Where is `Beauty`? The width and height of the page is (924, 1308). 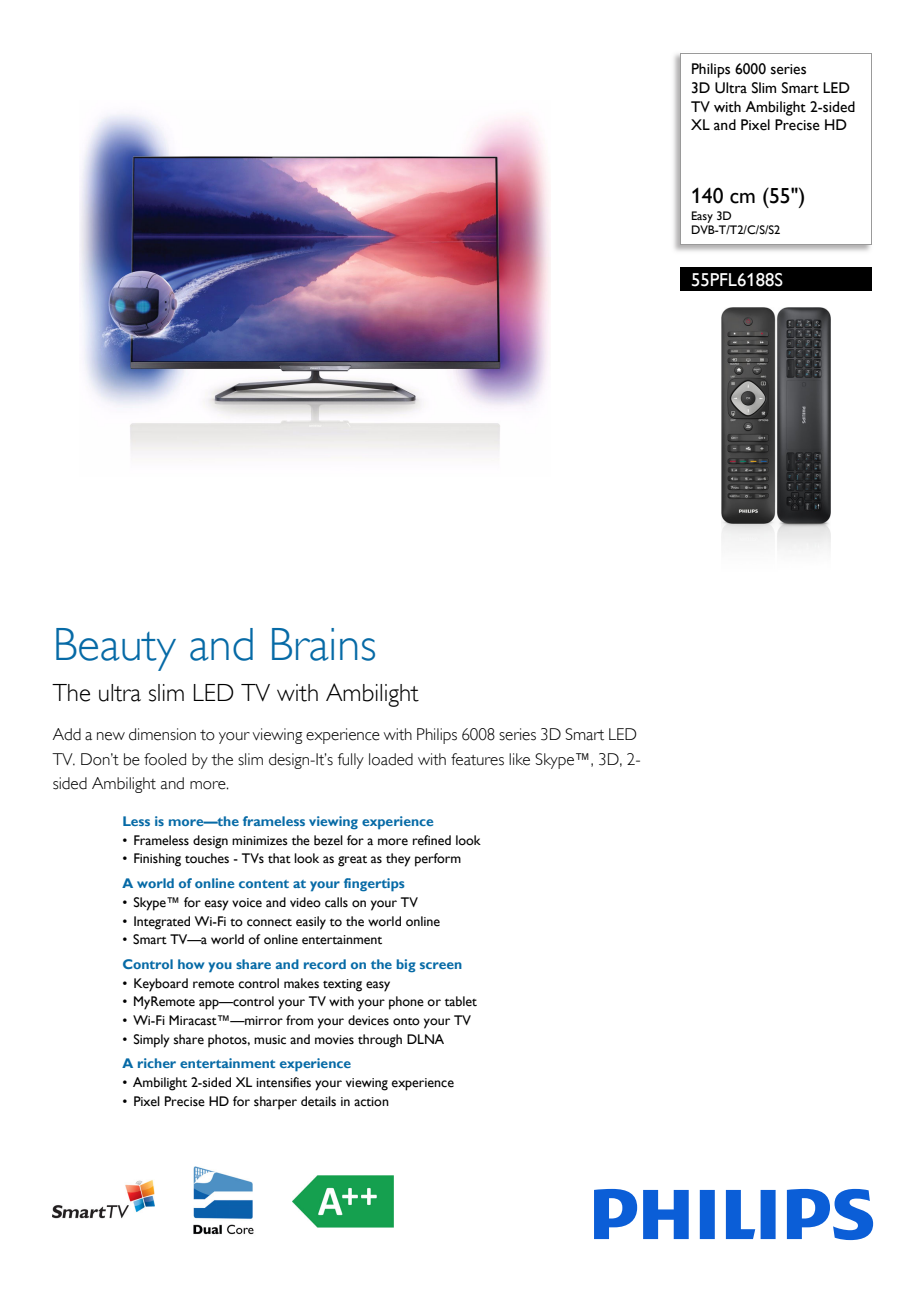
Beauty is located at coordinates (116, 649).
